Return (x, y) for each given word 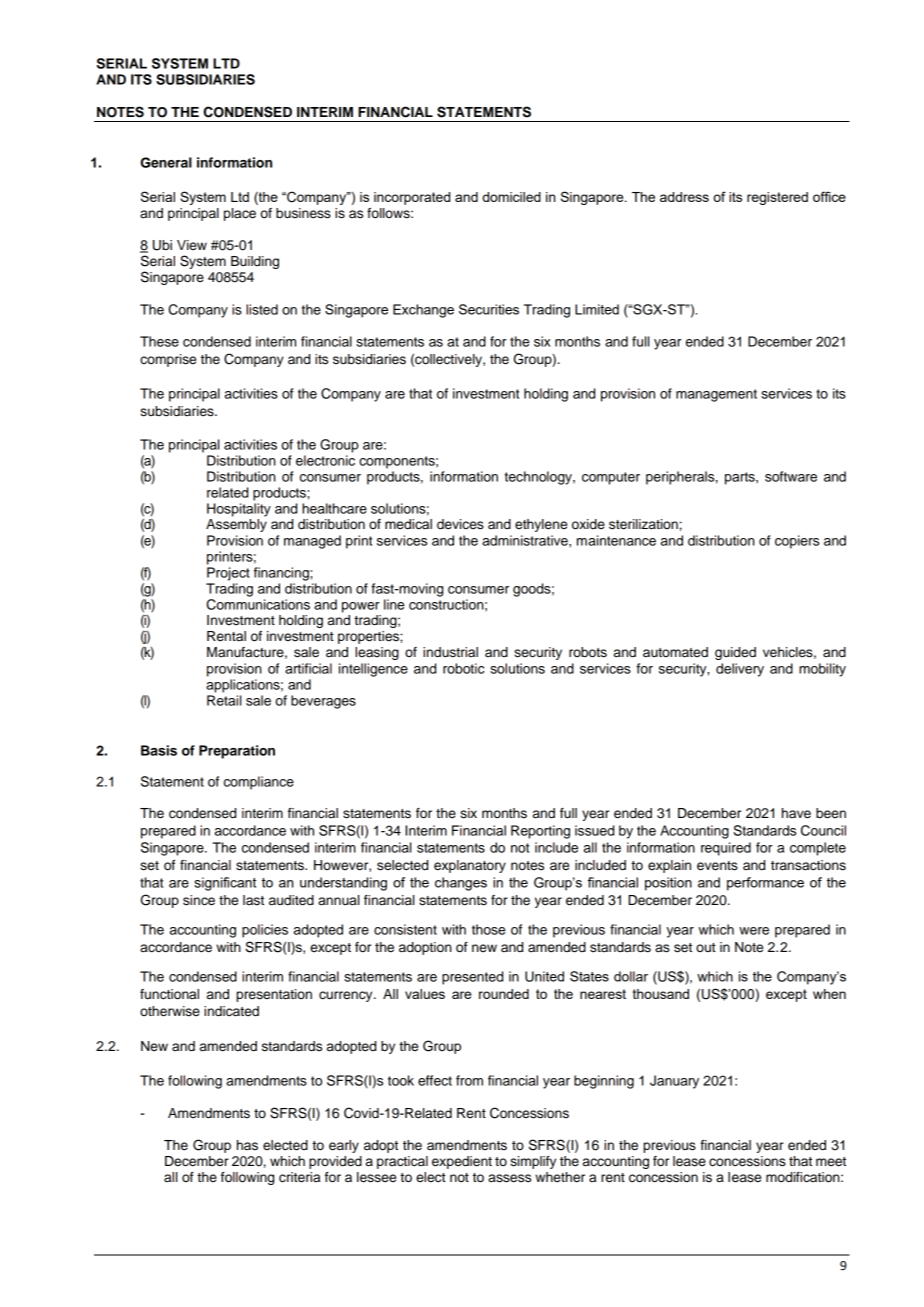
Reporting (540, 832)
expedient (462, 1162)
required (726, 849)
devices (460, 524)
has (247, 1145)
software (791, 476)
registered (777, 198)
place (240, 214)
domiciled (511, 197)
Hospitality (239, 510)
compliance (259, 783)
